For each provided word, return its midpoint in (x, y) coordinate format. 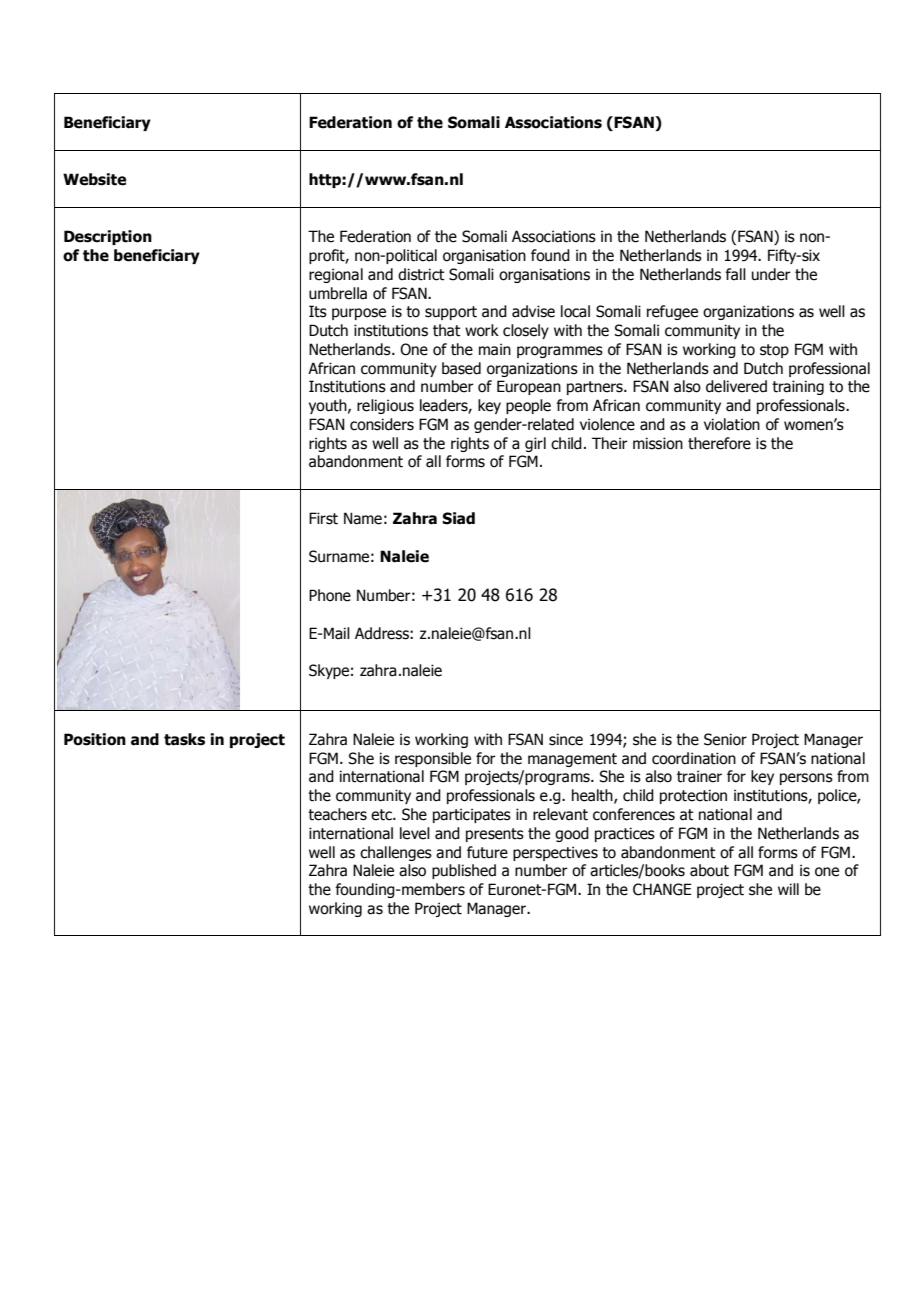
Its (318, 311)
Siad (458, 518)
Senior (725, 739)
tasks (184, 739)
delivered (736, 386)
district (421, 274)
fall (736, 274)
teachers (337, 814)
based (461, 368)
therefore (719, 443)
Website (94, 179)
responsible (433, 759)
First (323, 518)
